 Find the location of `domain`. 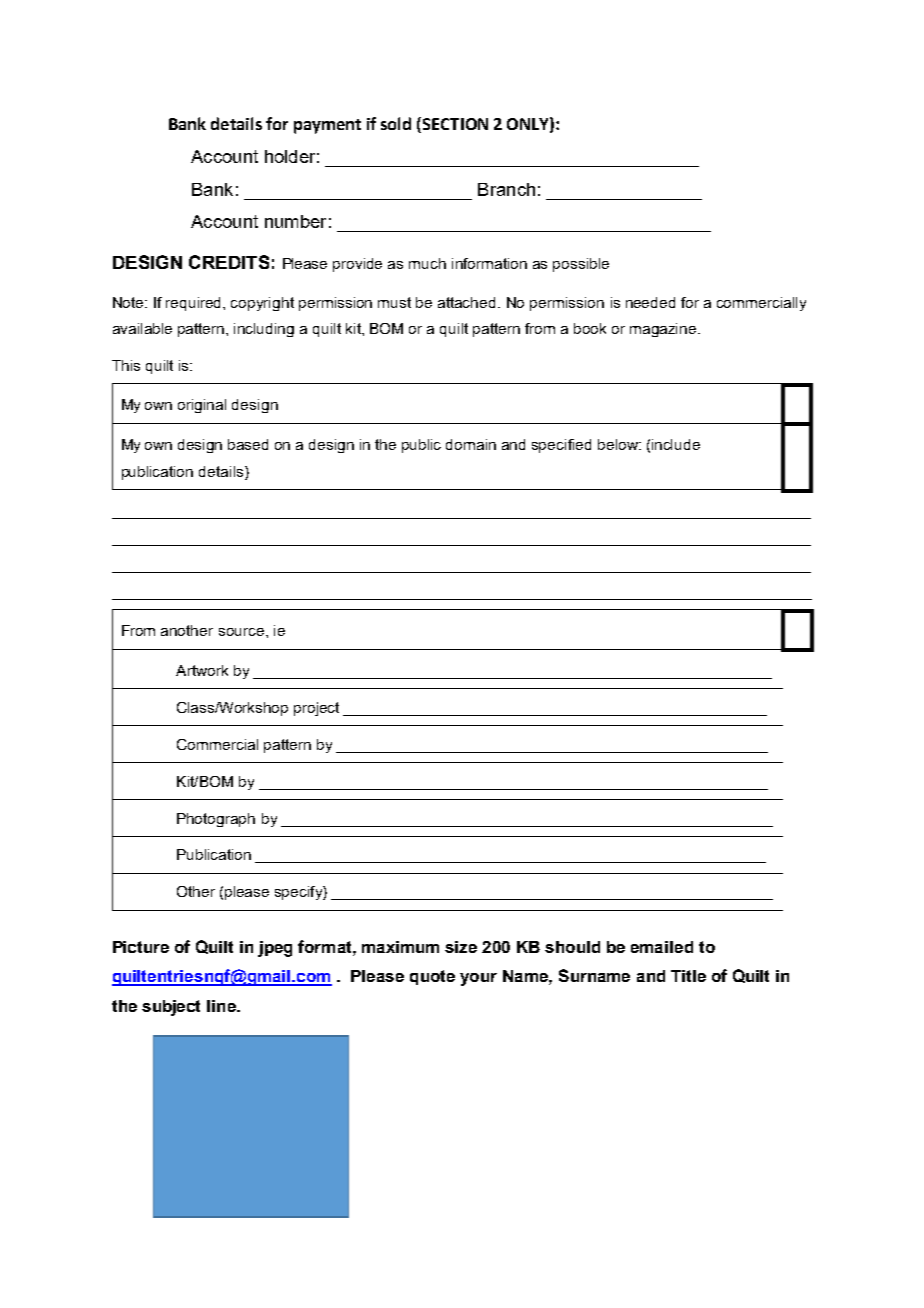

domain is located at coordinates (471, 444).
